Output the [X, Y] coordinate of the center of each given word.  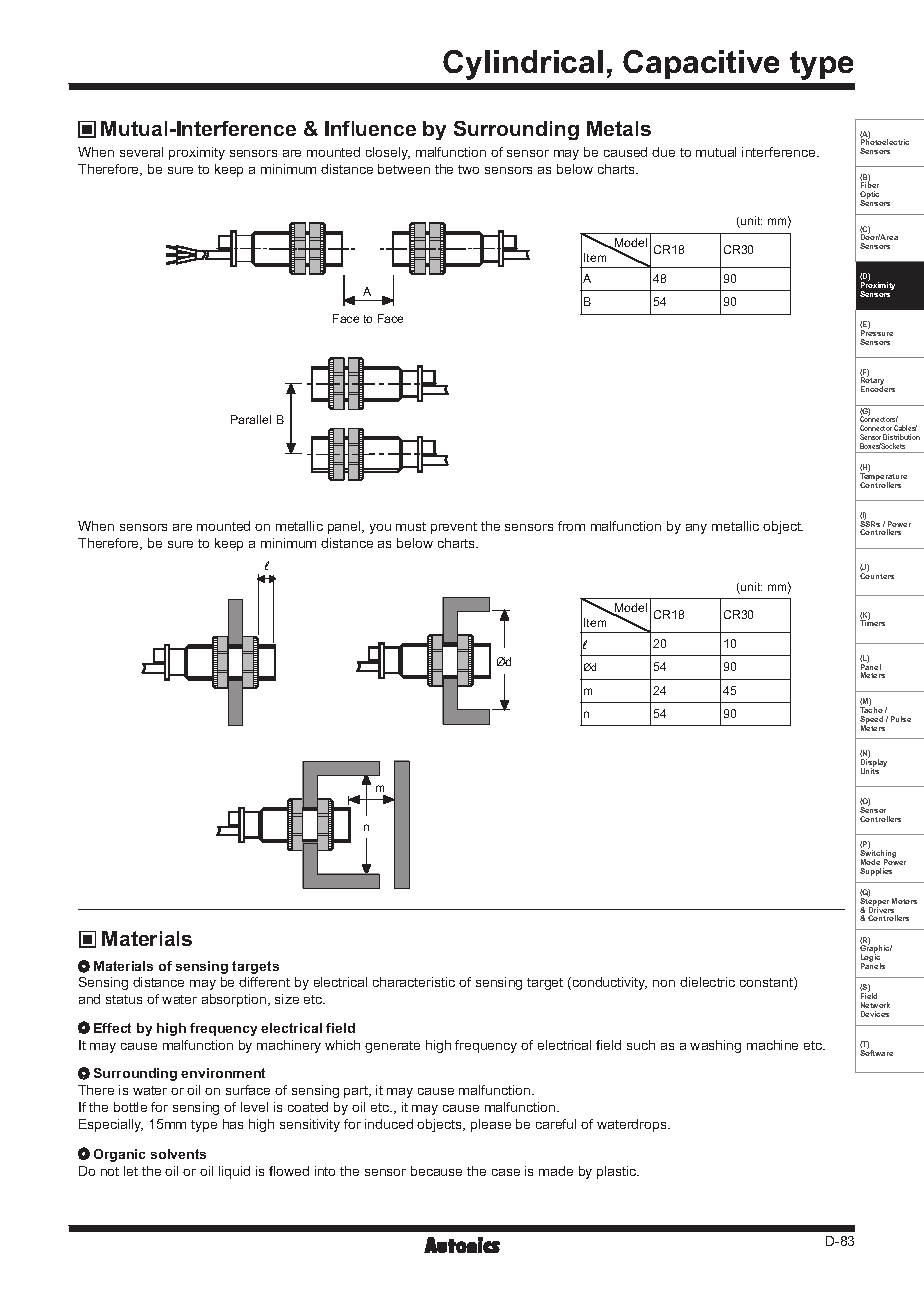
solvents [178, 1154]
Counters [877, 575]
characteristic [414, 982]
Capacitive [701, 64]
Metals [619, 128]
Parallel [251, 419]
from [571, 526]
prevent [454, 528]
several [141, 152]
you [380, 529]
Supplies [876, 872]
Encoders [878, 389]
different [264, 982]
